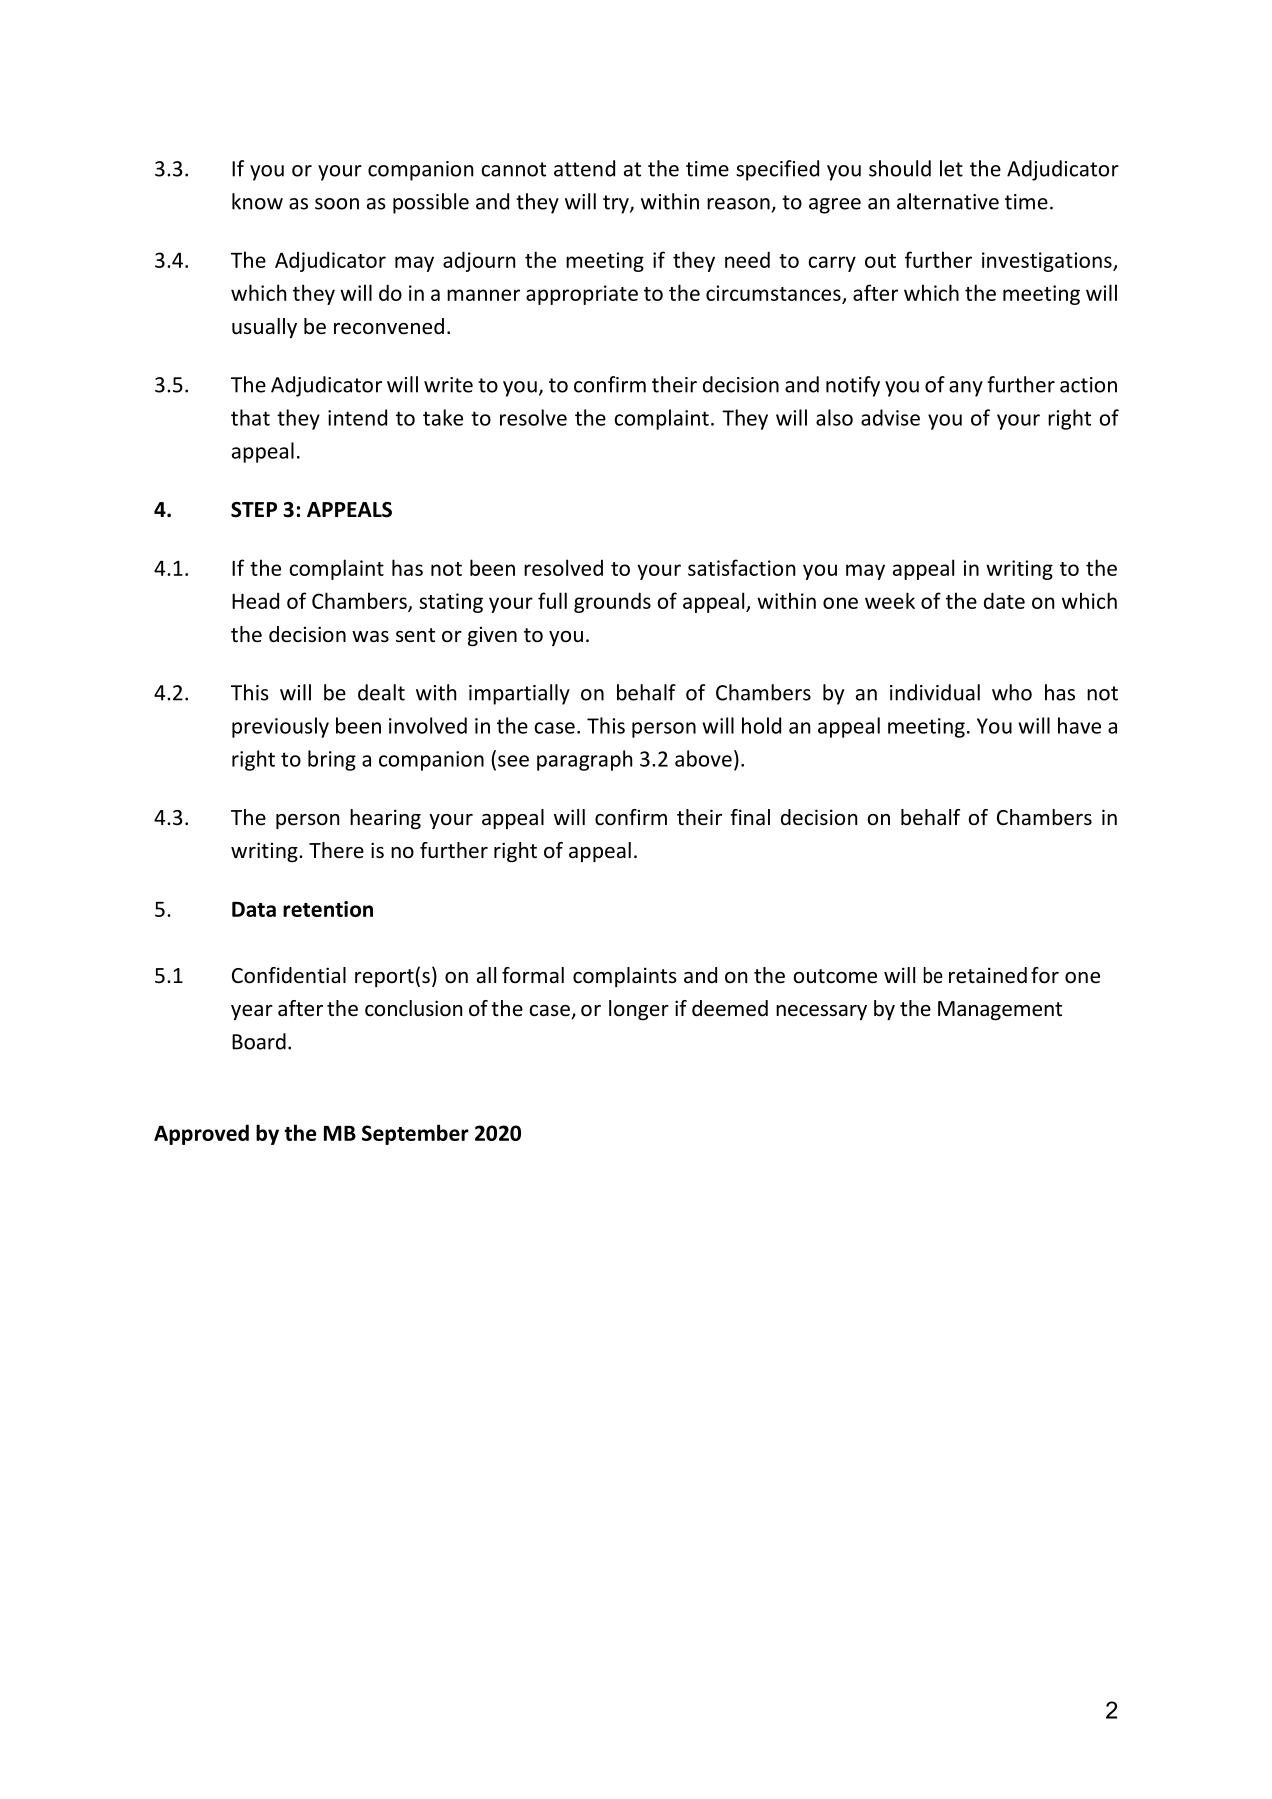  I want to click on bring, so click(332, 760).
